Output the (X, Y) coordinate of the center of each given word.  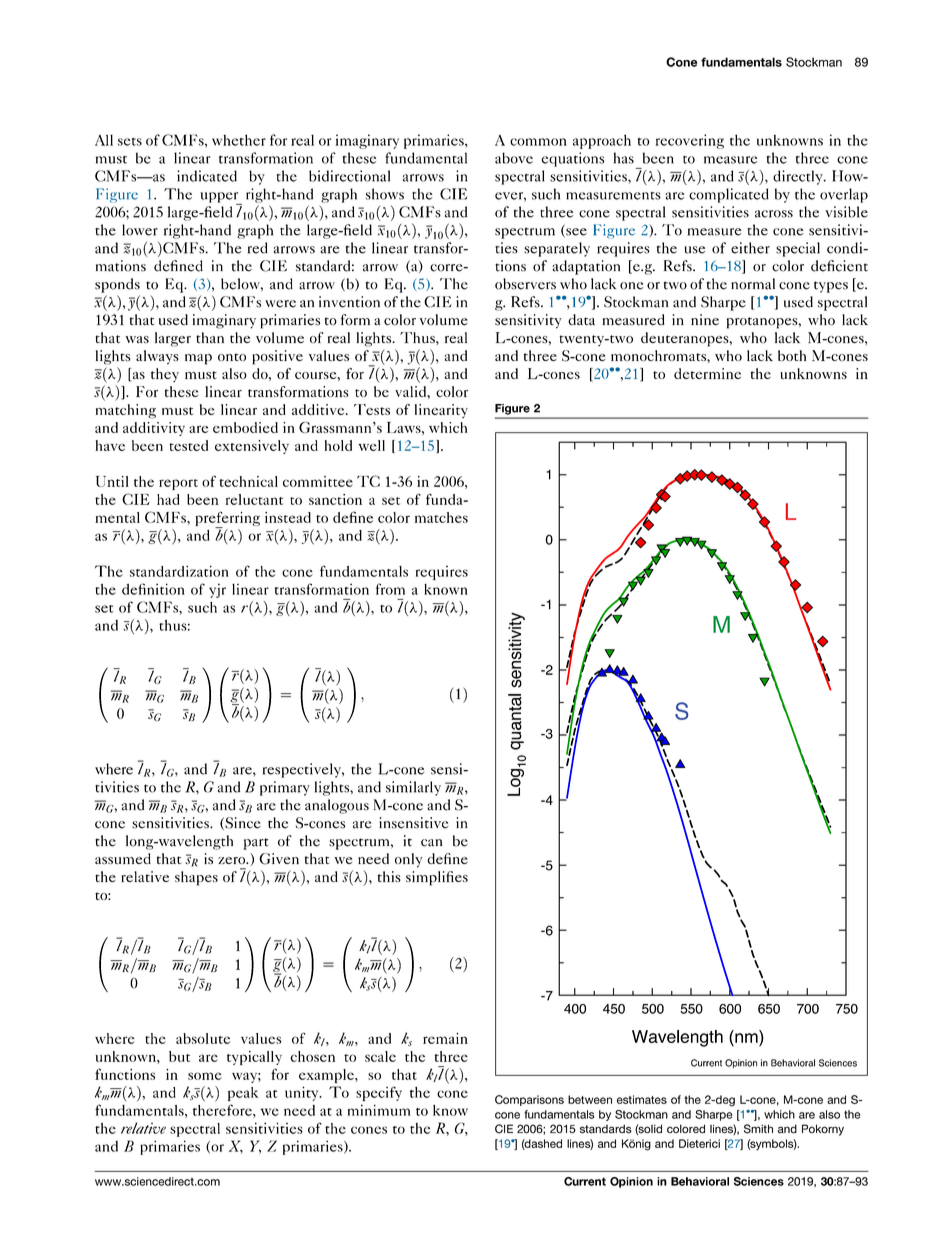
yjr (217, 590)
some (205, 1076)
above (514, 158)
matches (441, 517)
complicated (729, 195)
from (390, 589)
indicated (207, 176)
